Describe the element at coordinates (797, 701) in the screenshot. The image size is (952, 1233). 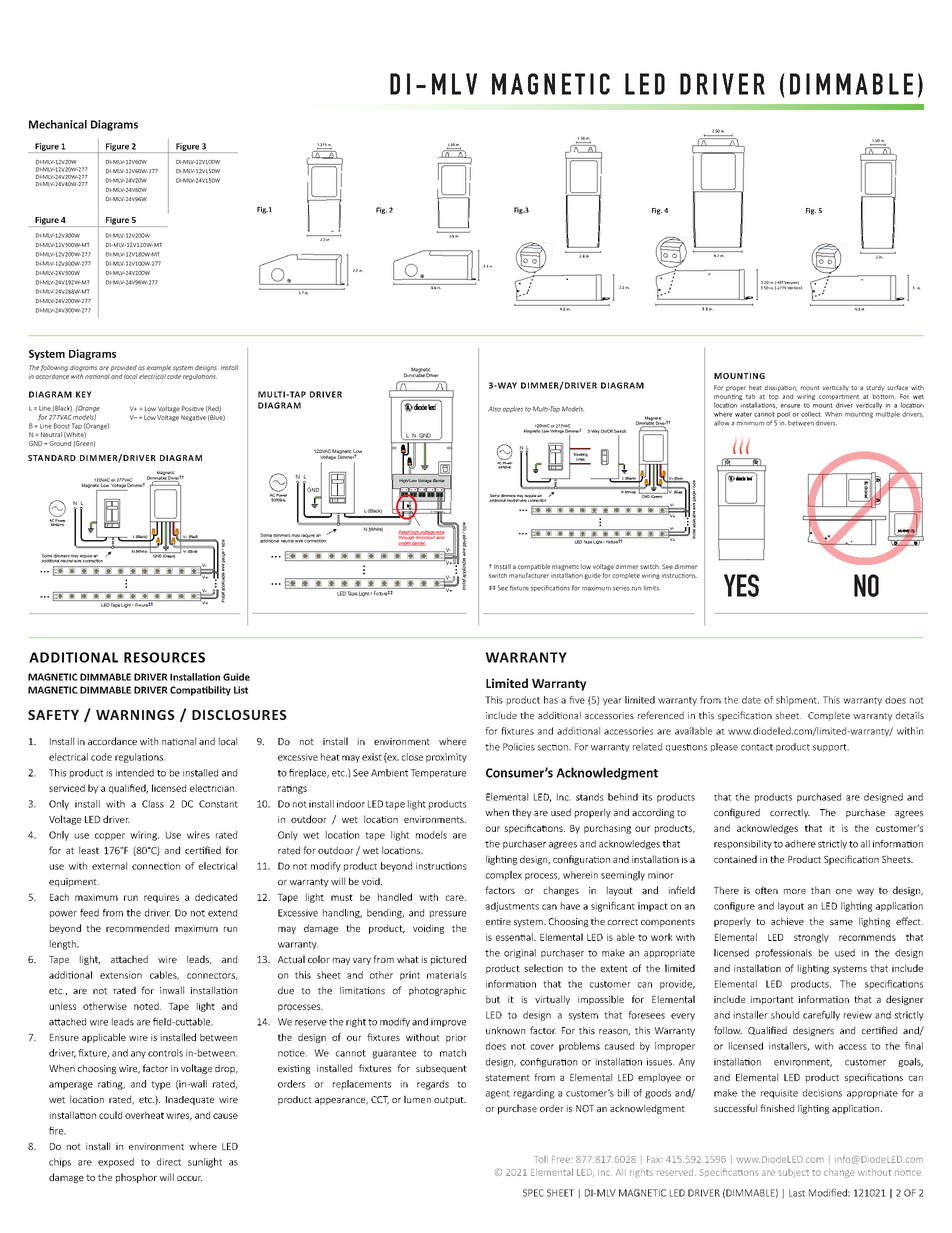
I see `shipment` at that location.
